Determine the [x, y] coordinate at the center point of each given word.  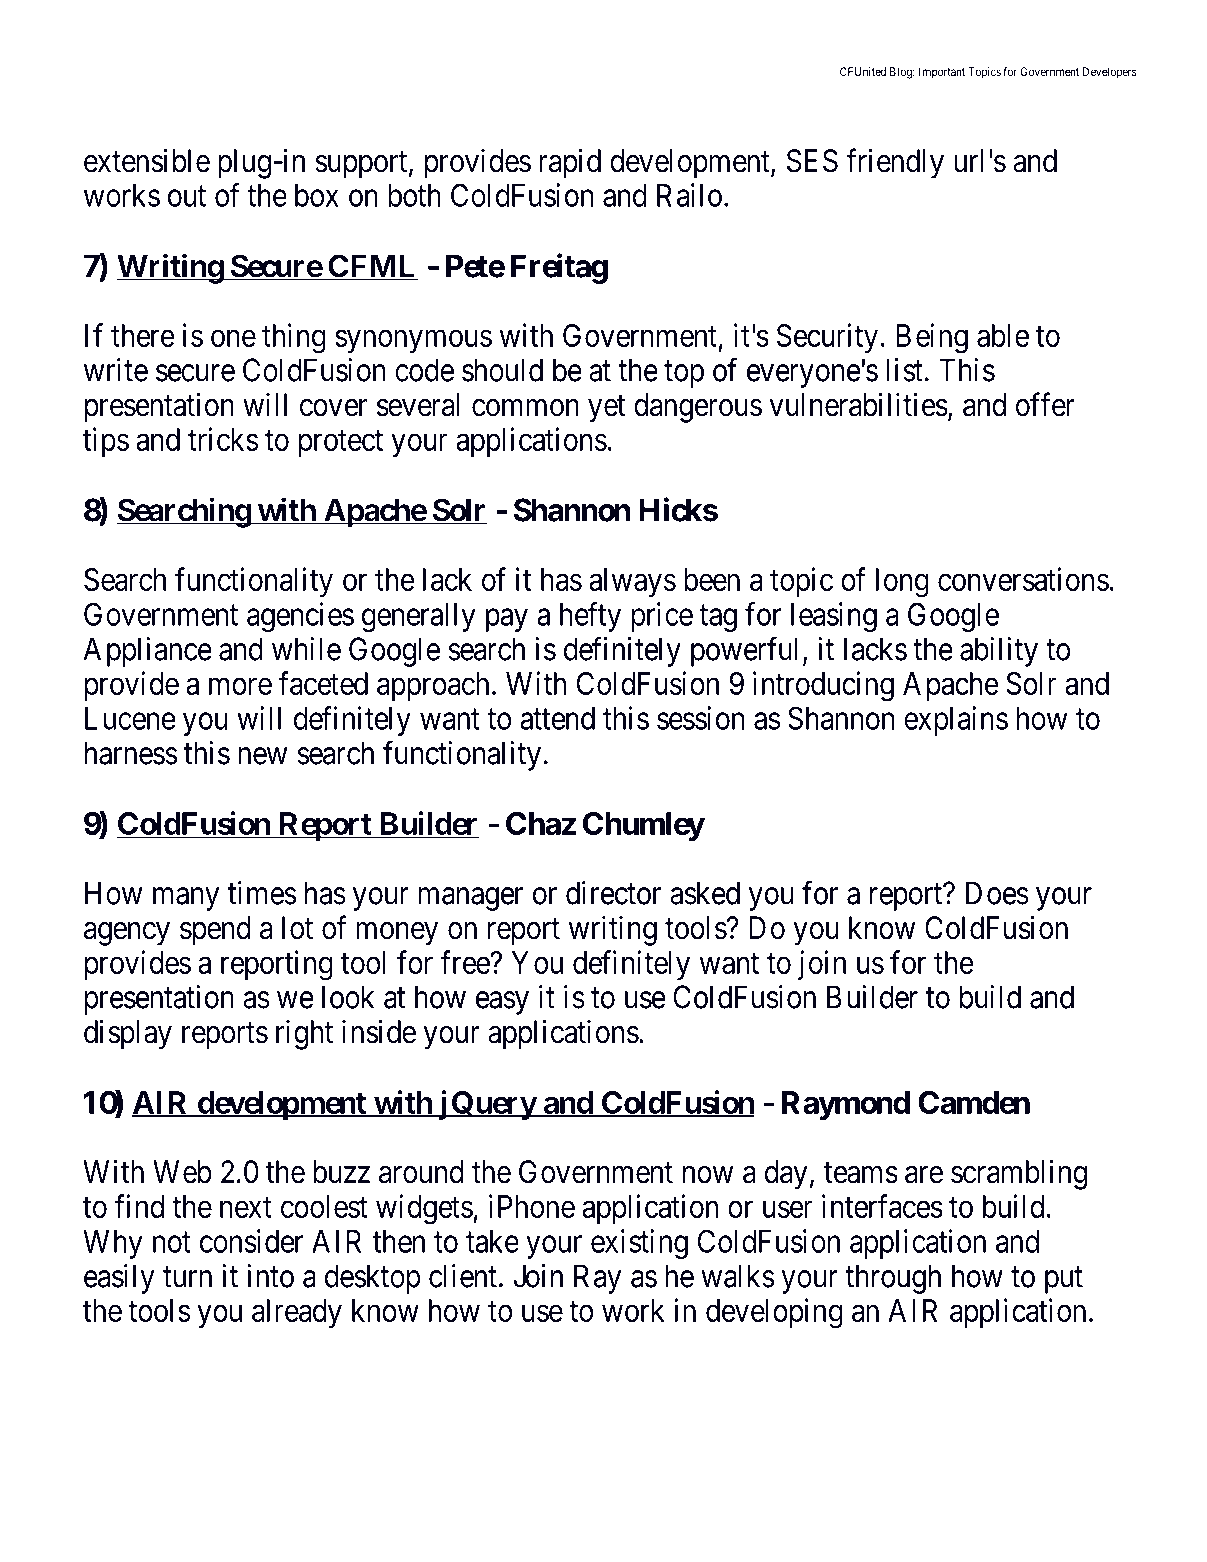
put [1064, 1280]
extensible [147, 160]
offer [1045, 404]
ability [999, 652]
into [270, 1276]
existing [639, 1244]
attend [557, 718]
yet [606, 409]
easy [502, 1003]
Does [997, 893]
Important [942, 73]
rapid [570, 163]
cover [333, 408]
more [240, 686]
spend [215, 931]
